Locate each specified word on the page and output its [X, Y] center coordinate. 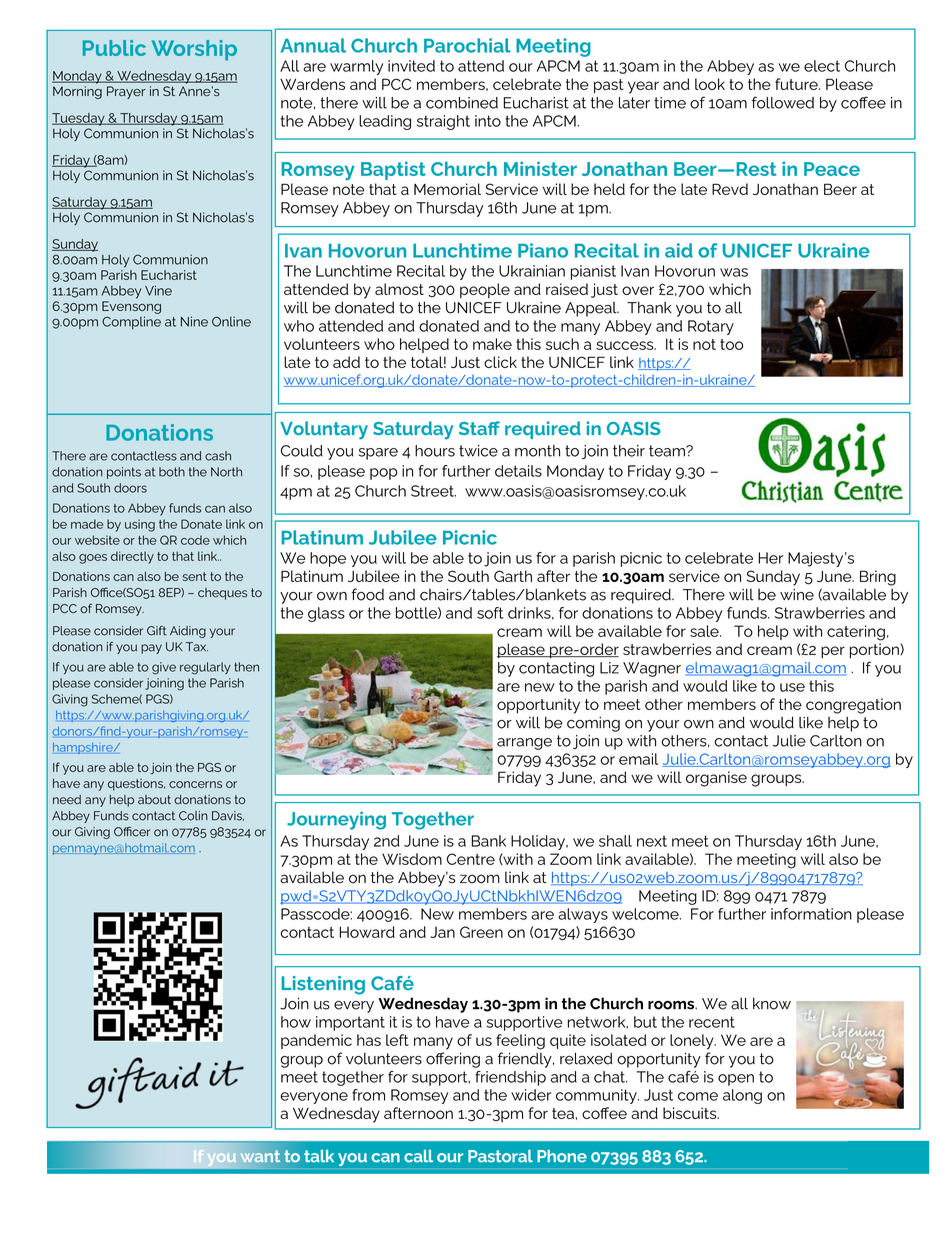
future [797, 84]
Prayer [126, 92]
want [260, 1156]
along [742, 1096]
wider [531, 1095]
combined [462, 103]
